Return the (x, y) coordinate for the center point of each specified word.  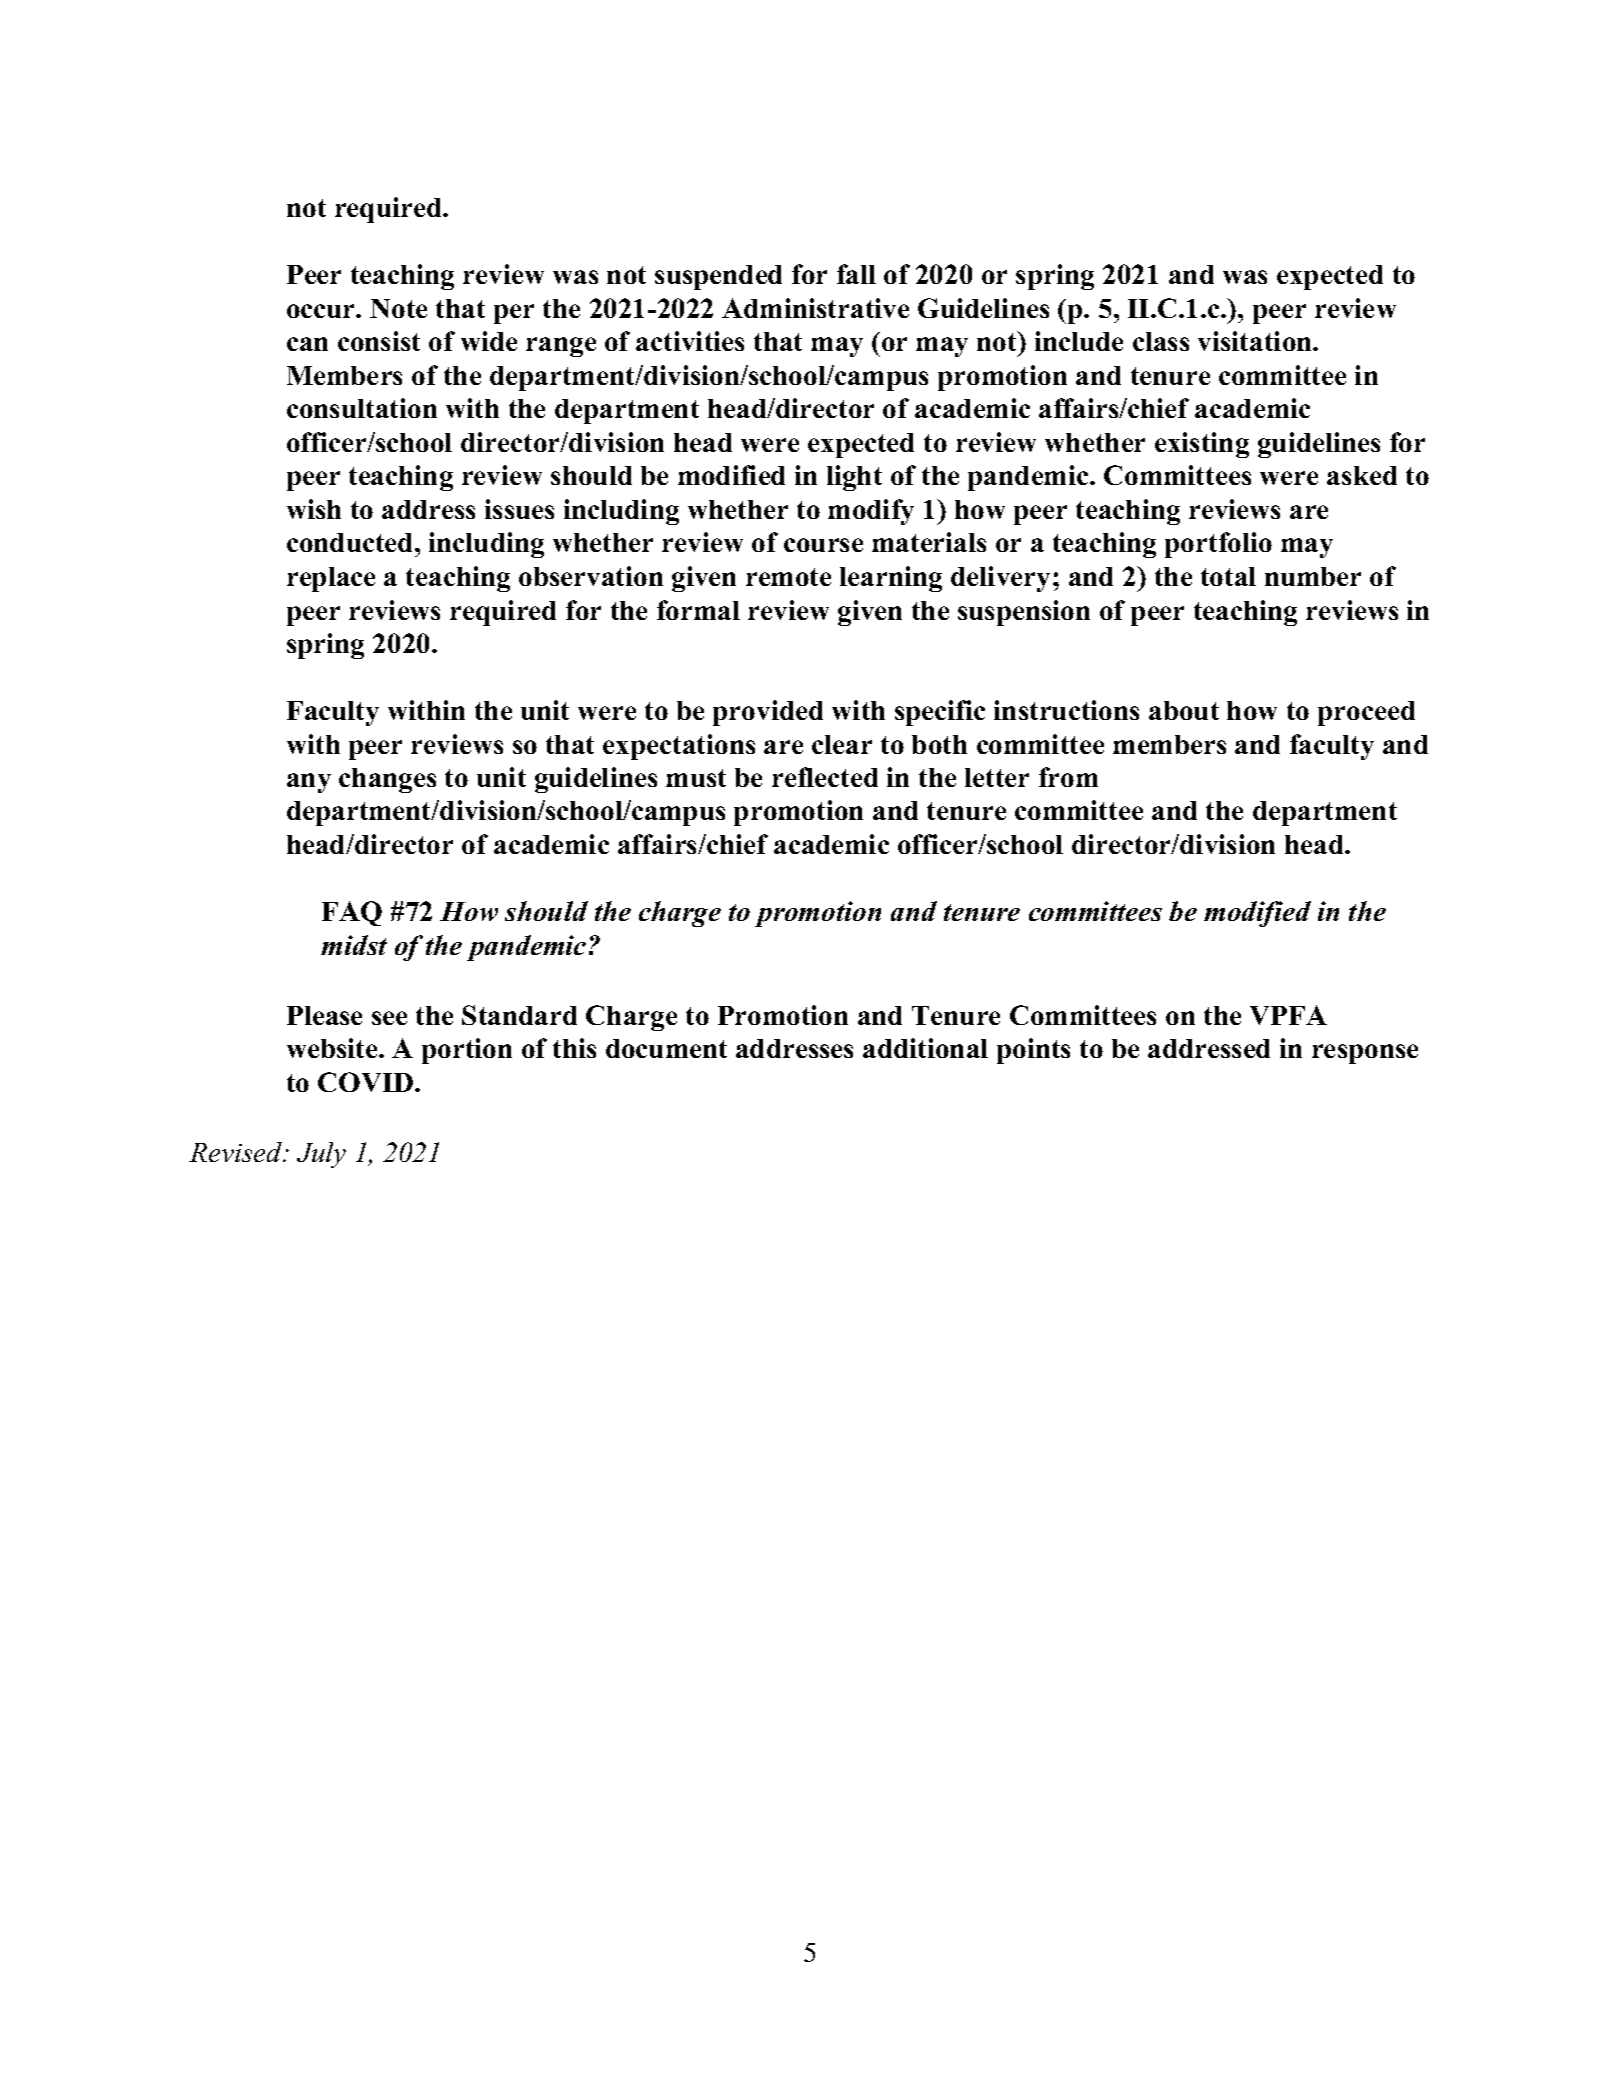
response (1365, 1054)
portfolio (1218, 545)
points (1033, 1051)
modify (871, 512)
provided (768, 713)
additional (925, 1048)
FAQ (352, 913)
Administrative (815, 308)
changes (387, 780)
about (1184, 710)
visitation (1256, 341)
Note (398, 308)
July (321, 1155)
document (666, 1048)
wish (314, 509)
